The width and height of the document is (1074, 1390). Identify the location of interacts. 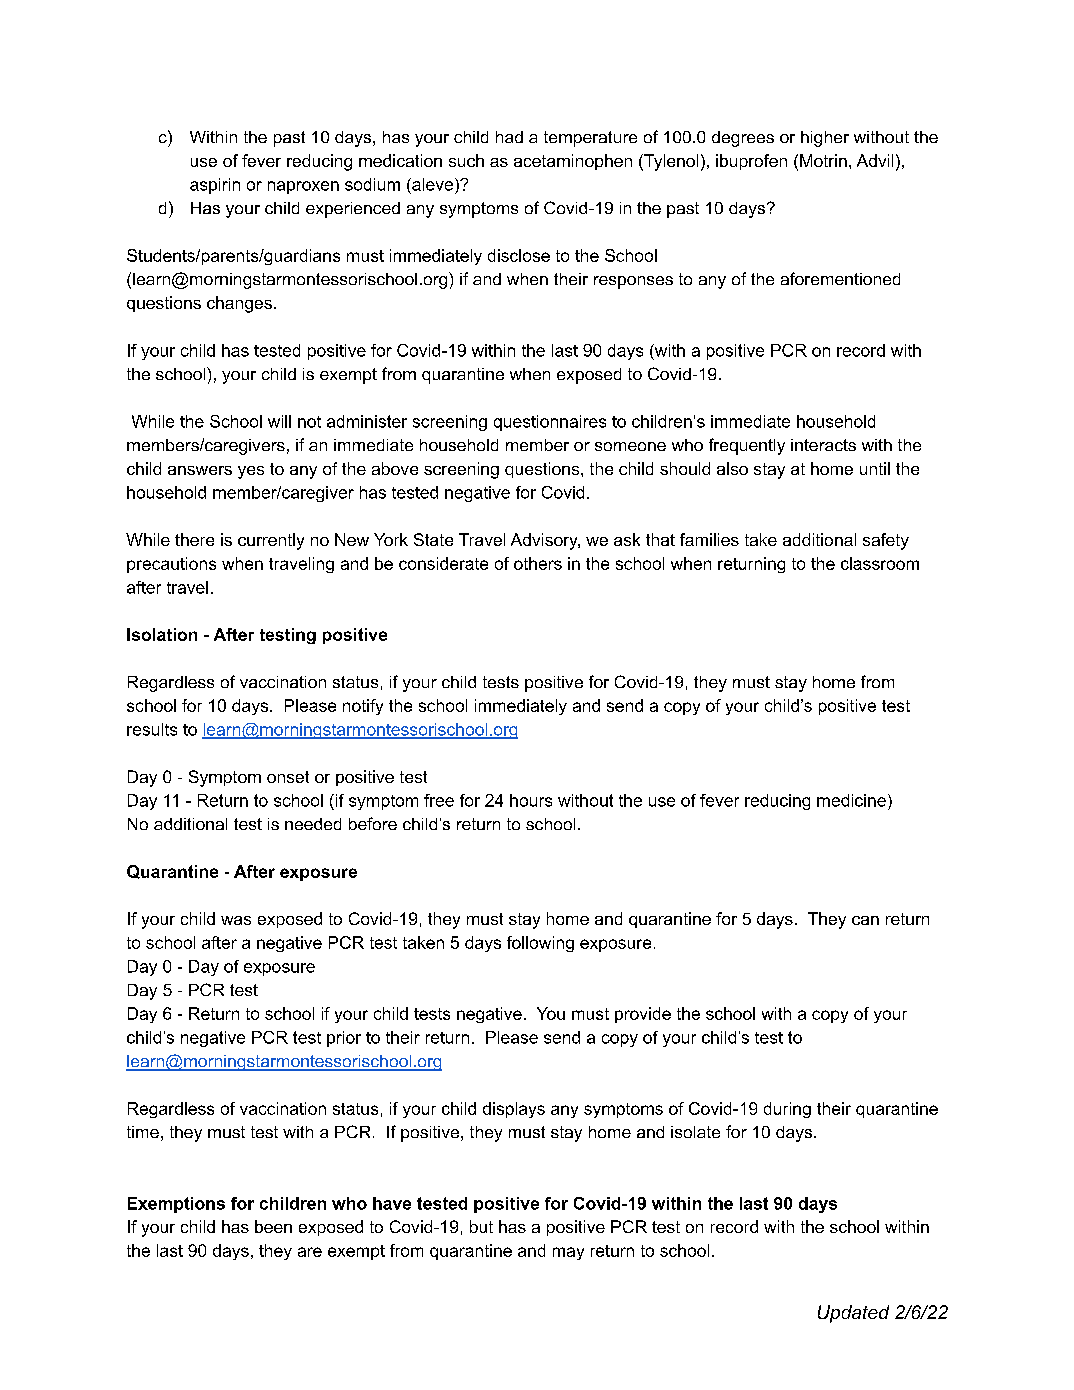
(823, 445).
